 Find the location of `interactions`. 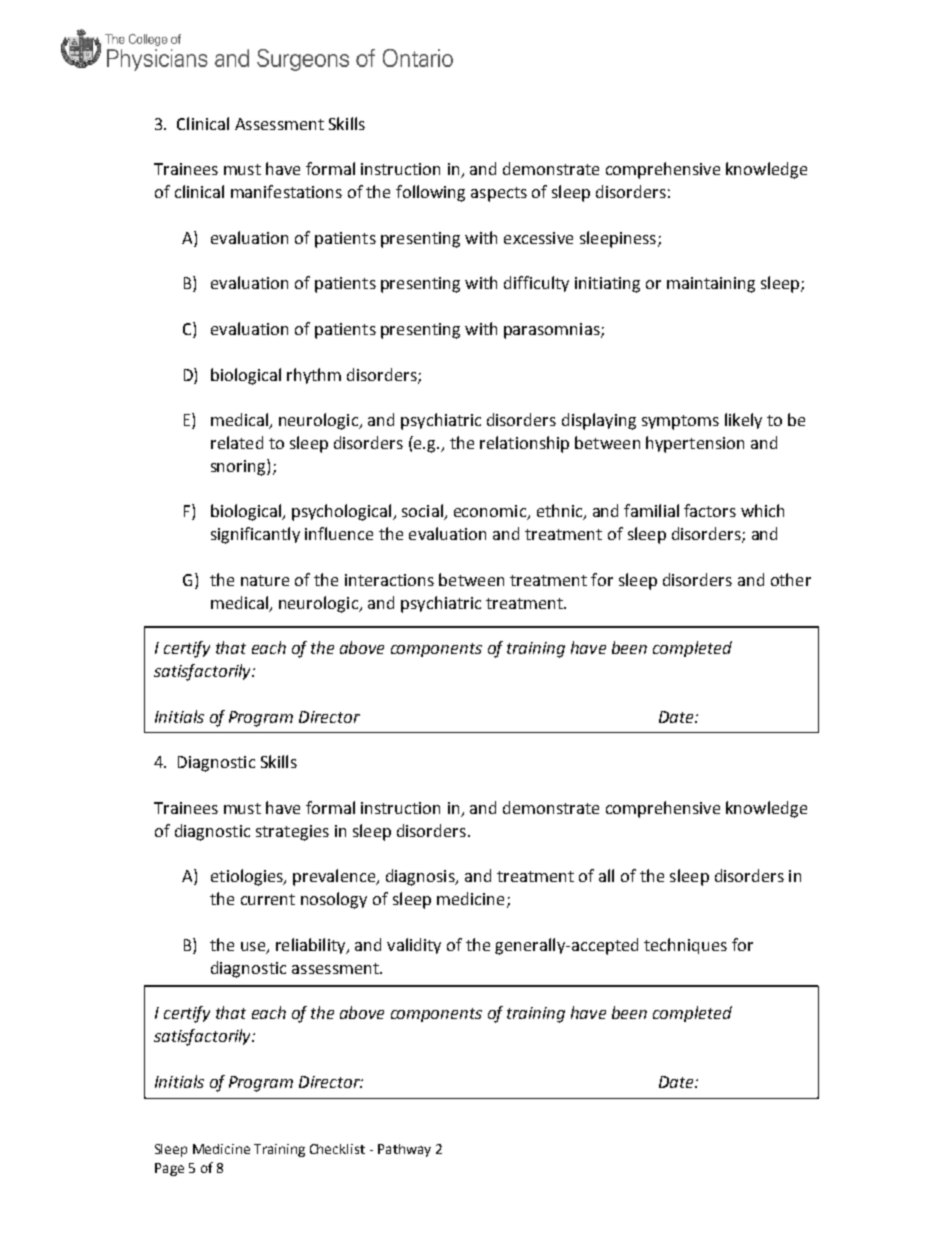

interactions is located at coordinates (389, 580).
